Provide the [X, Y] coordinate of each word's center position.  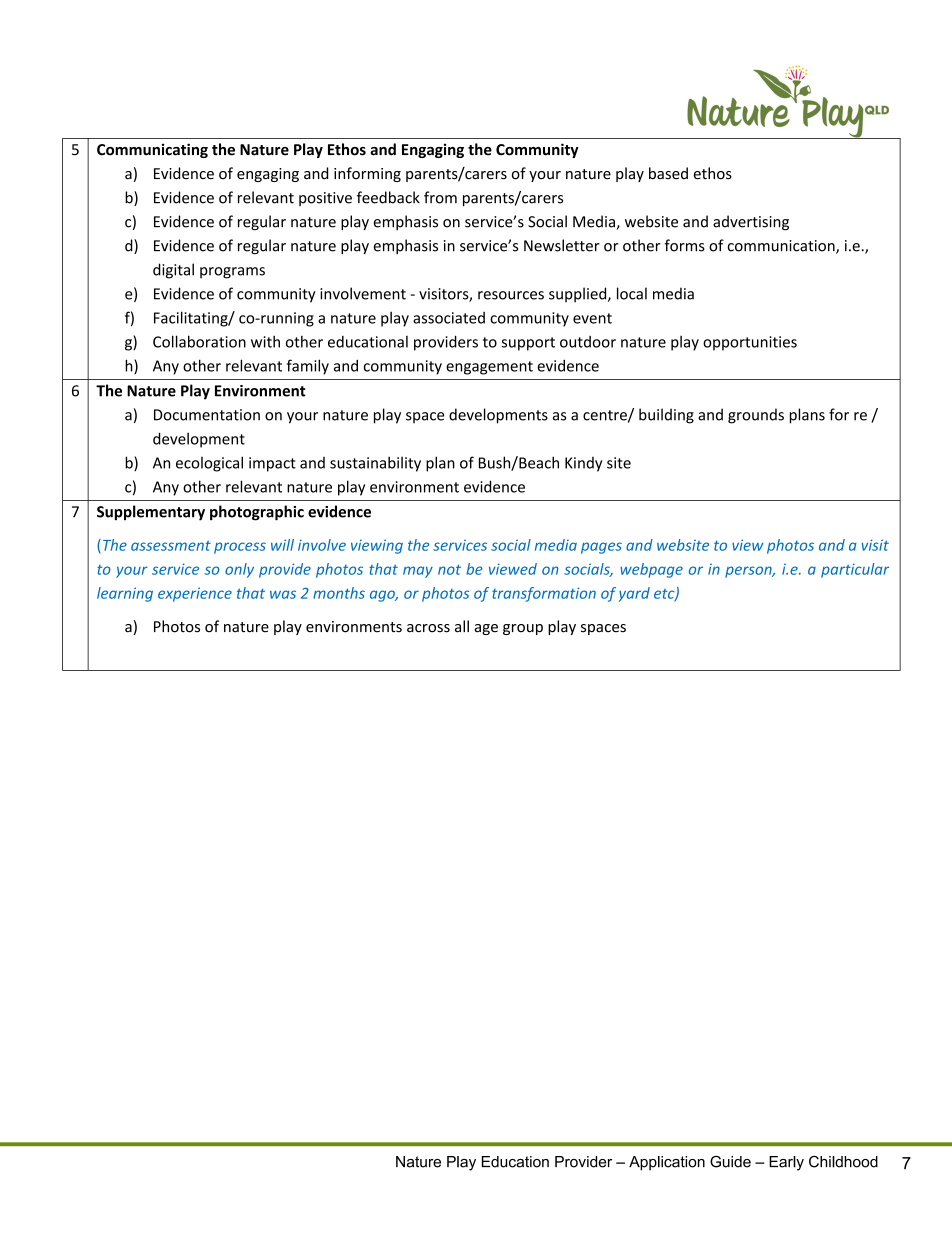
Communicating [152, 150]
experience [195, 594]
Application [667, 1163]
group [523, 629]
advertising [751, 223]
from [440, 197]
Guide [730, 1161]
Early [786, 1163]
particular [855, 570]
